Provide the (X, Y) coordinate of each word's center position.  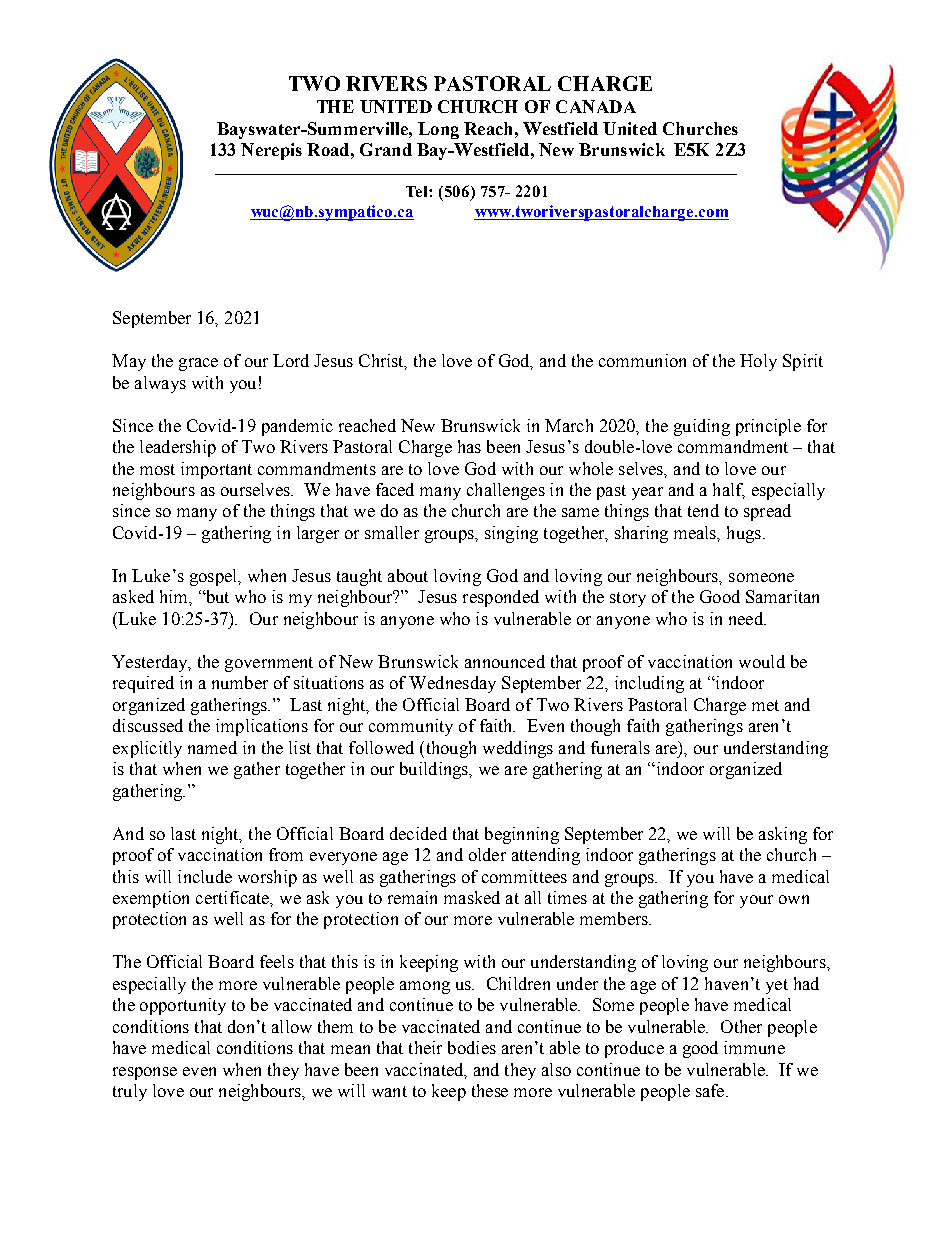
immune (754, 1047)
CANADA (596, 106)
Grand (386, 149)
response (145, 1073)
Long (438, 130)
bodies (472, 1047)
